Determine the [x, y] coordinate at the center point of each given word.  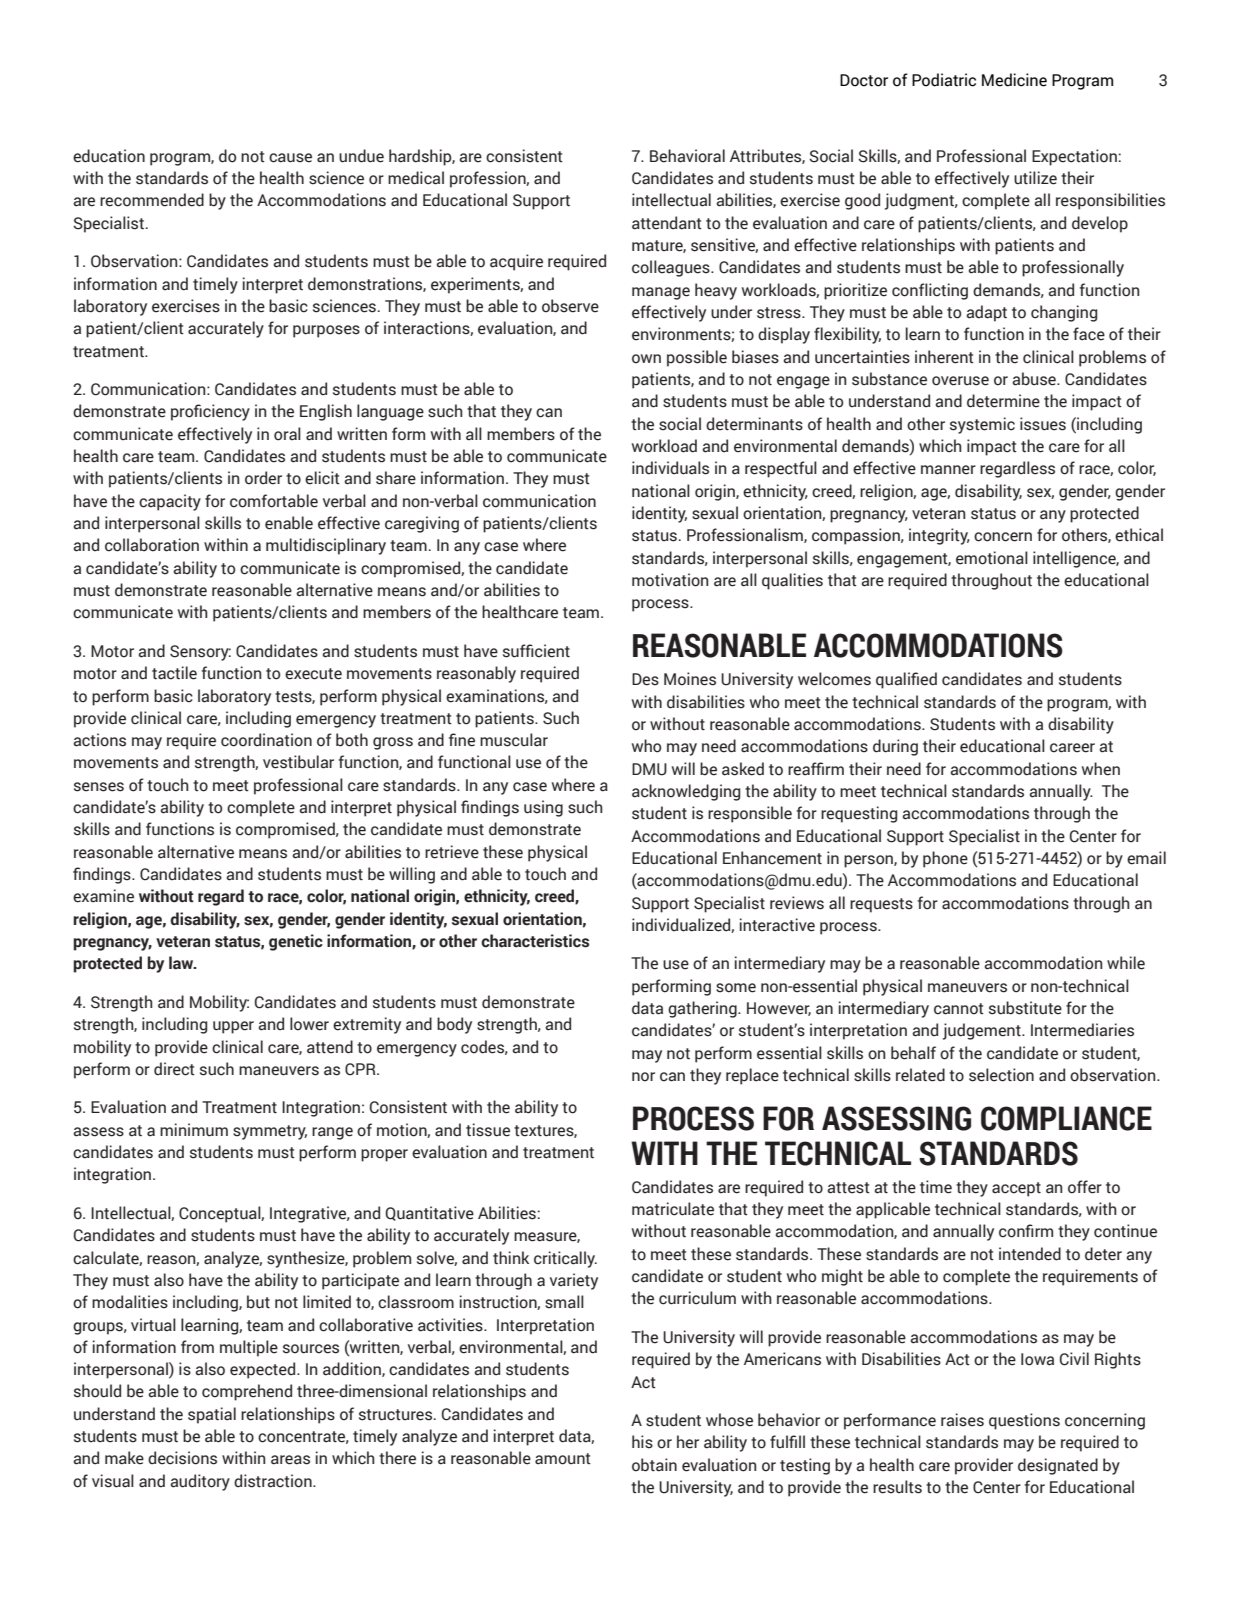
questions [1024, 1421]
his [642, 1442]
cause [290, 158]
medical [416, 178]
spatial [212, 1415]
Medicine [1014, 80]
